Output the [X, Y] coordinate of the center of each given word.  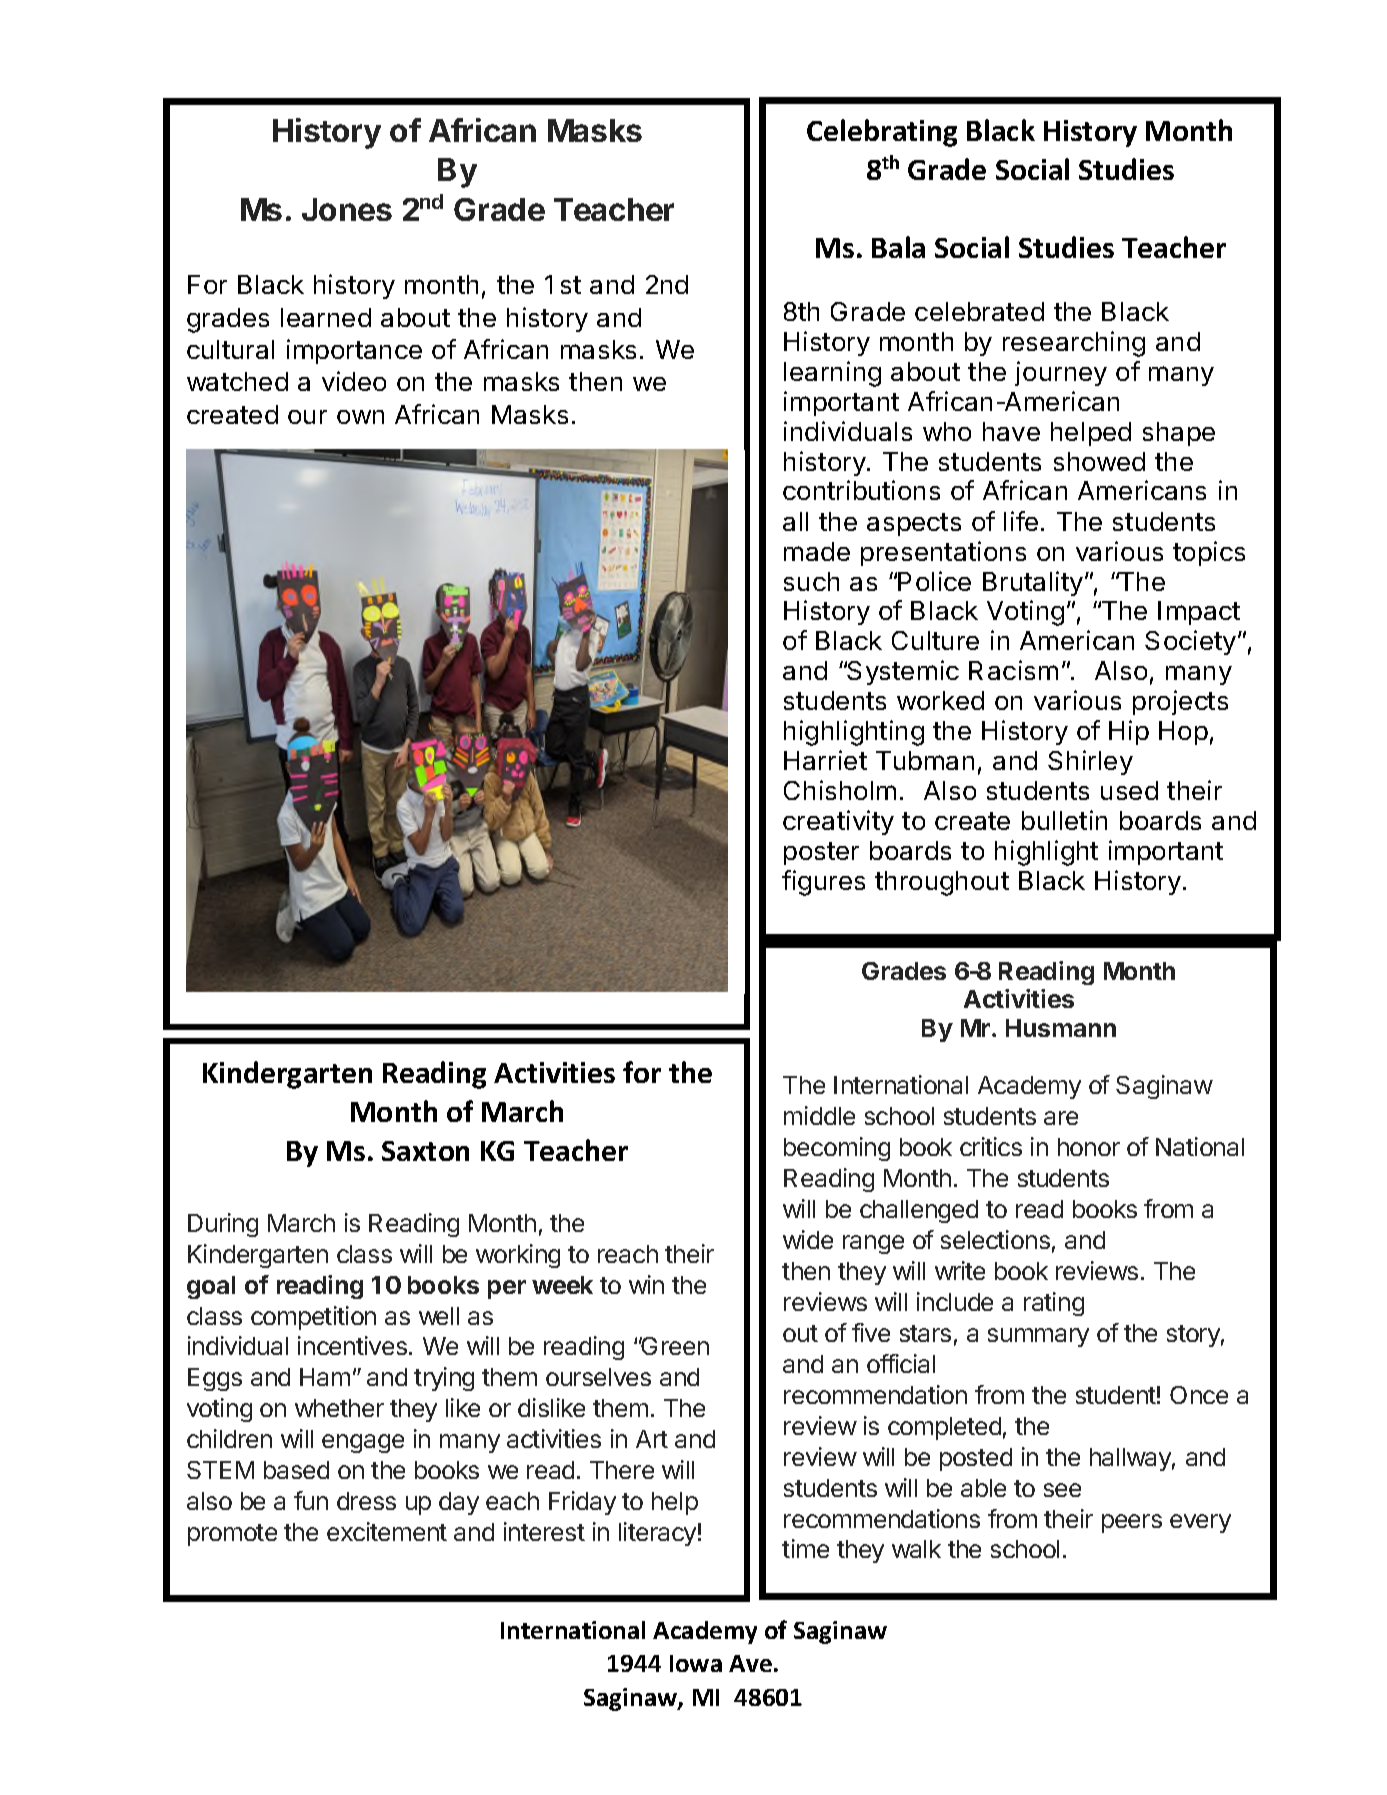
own [360, 417]
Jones [347, 209]
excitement [387, 1531]
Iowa [696, 1663]
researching [1074, 344]
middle [819, 1115]
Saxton [425, 1151]
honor [1089, 1147]
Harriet [825, 760]
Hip [1129, 732]
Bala [898, 247]
